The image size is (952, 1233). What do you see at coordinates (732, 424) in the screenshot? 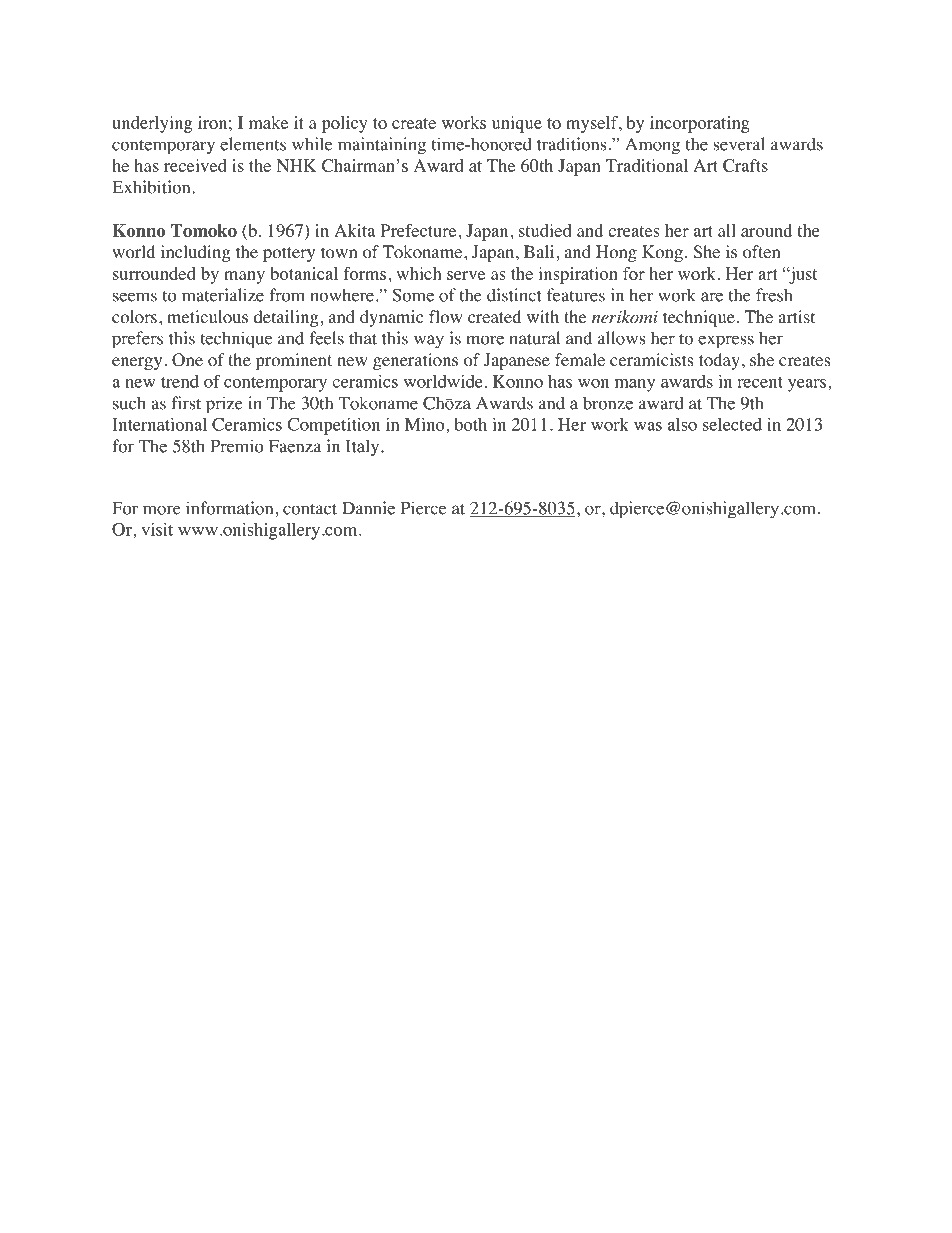
I see `selected` at bounding box center [732, 424].
